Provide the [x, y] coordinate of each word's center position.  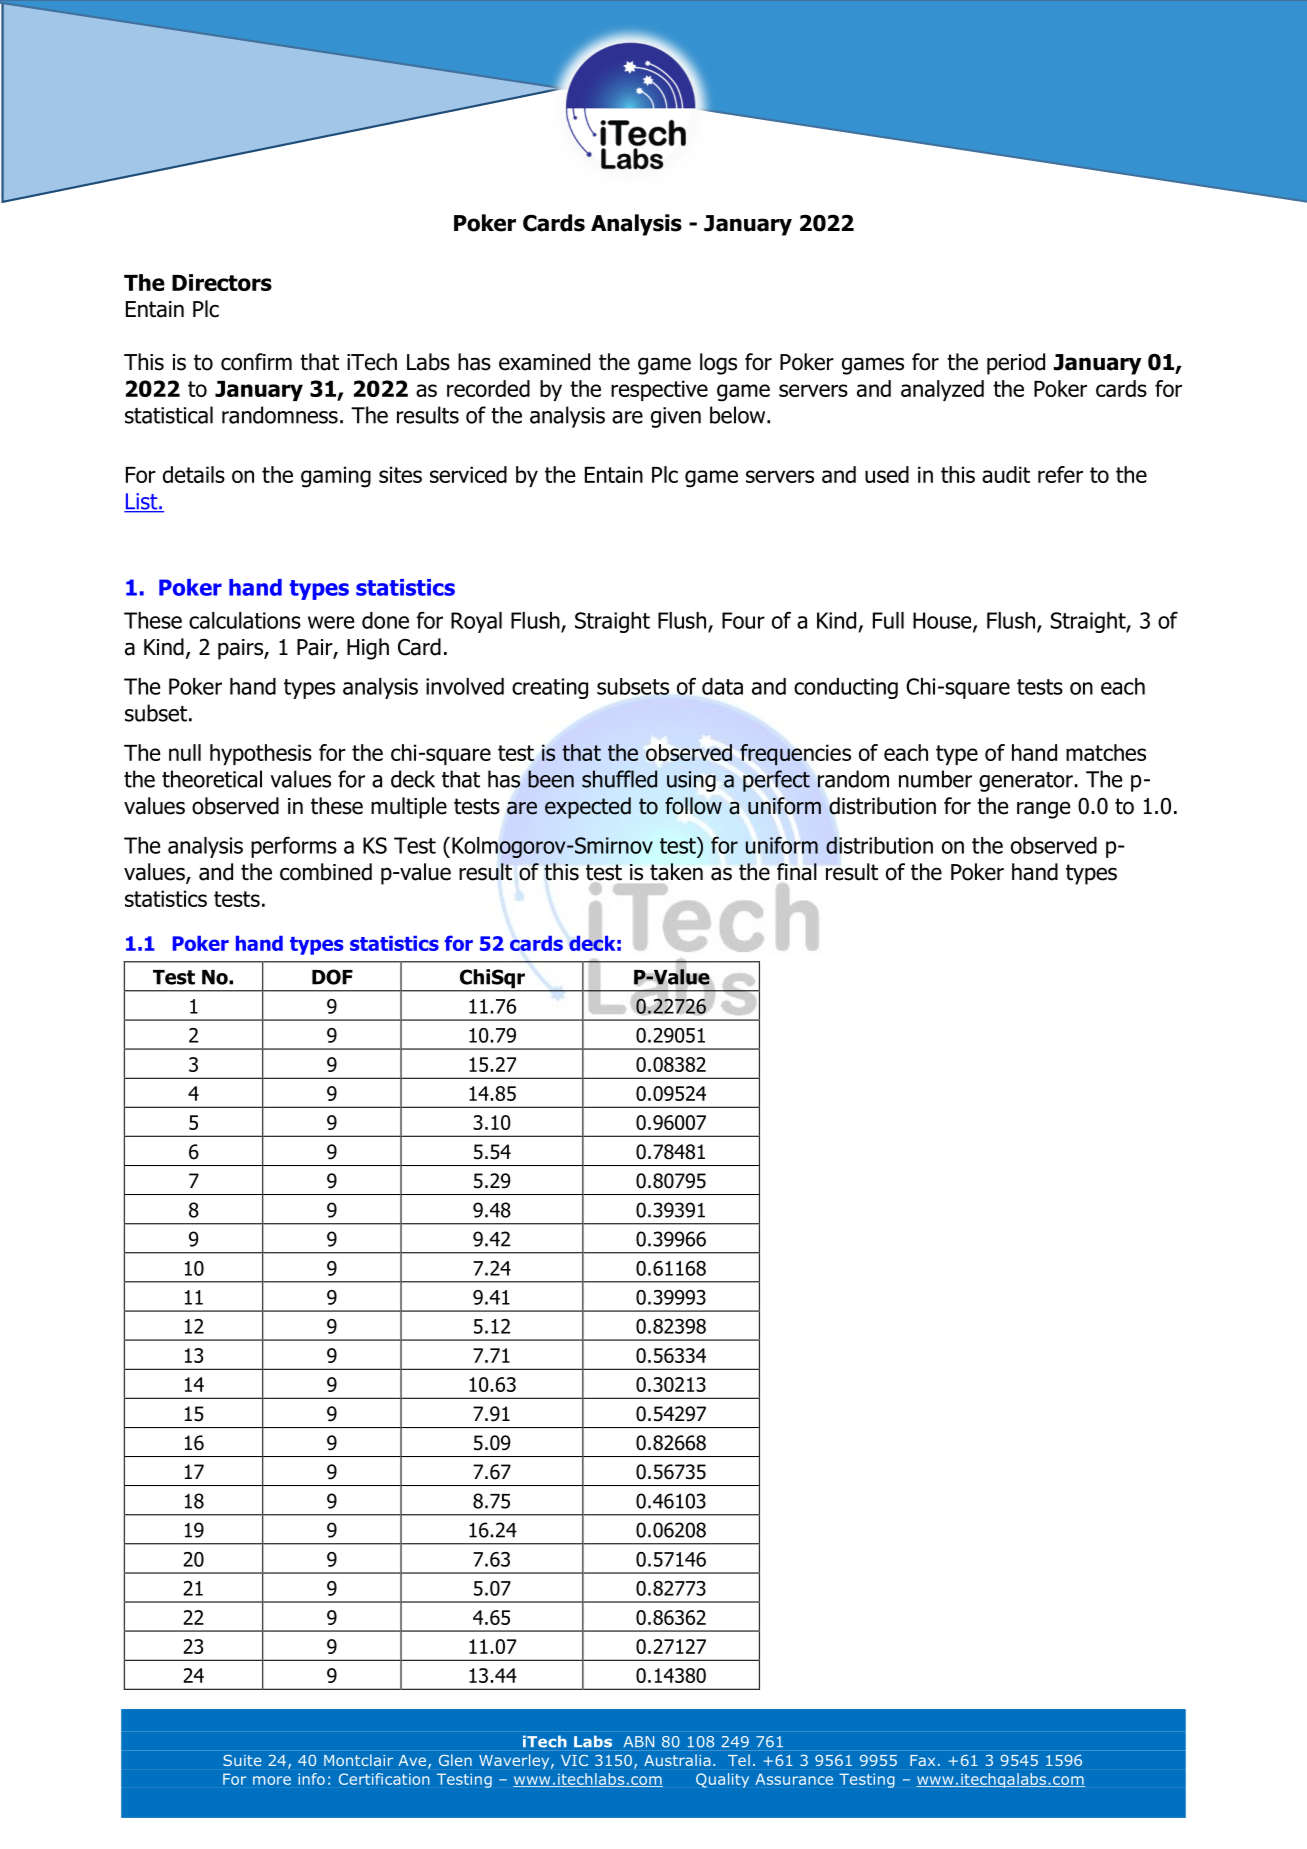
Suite [242, 1760]
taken [676, 872]
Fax [922, 1760]
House [943, 621]
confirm [256, 362]
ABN [639, 1741]
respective [659, 390]
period [1016, 364]
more [272, 1780]
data [722, 686]
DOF [332, 977]
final [797, 872]
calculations [245, 620]
